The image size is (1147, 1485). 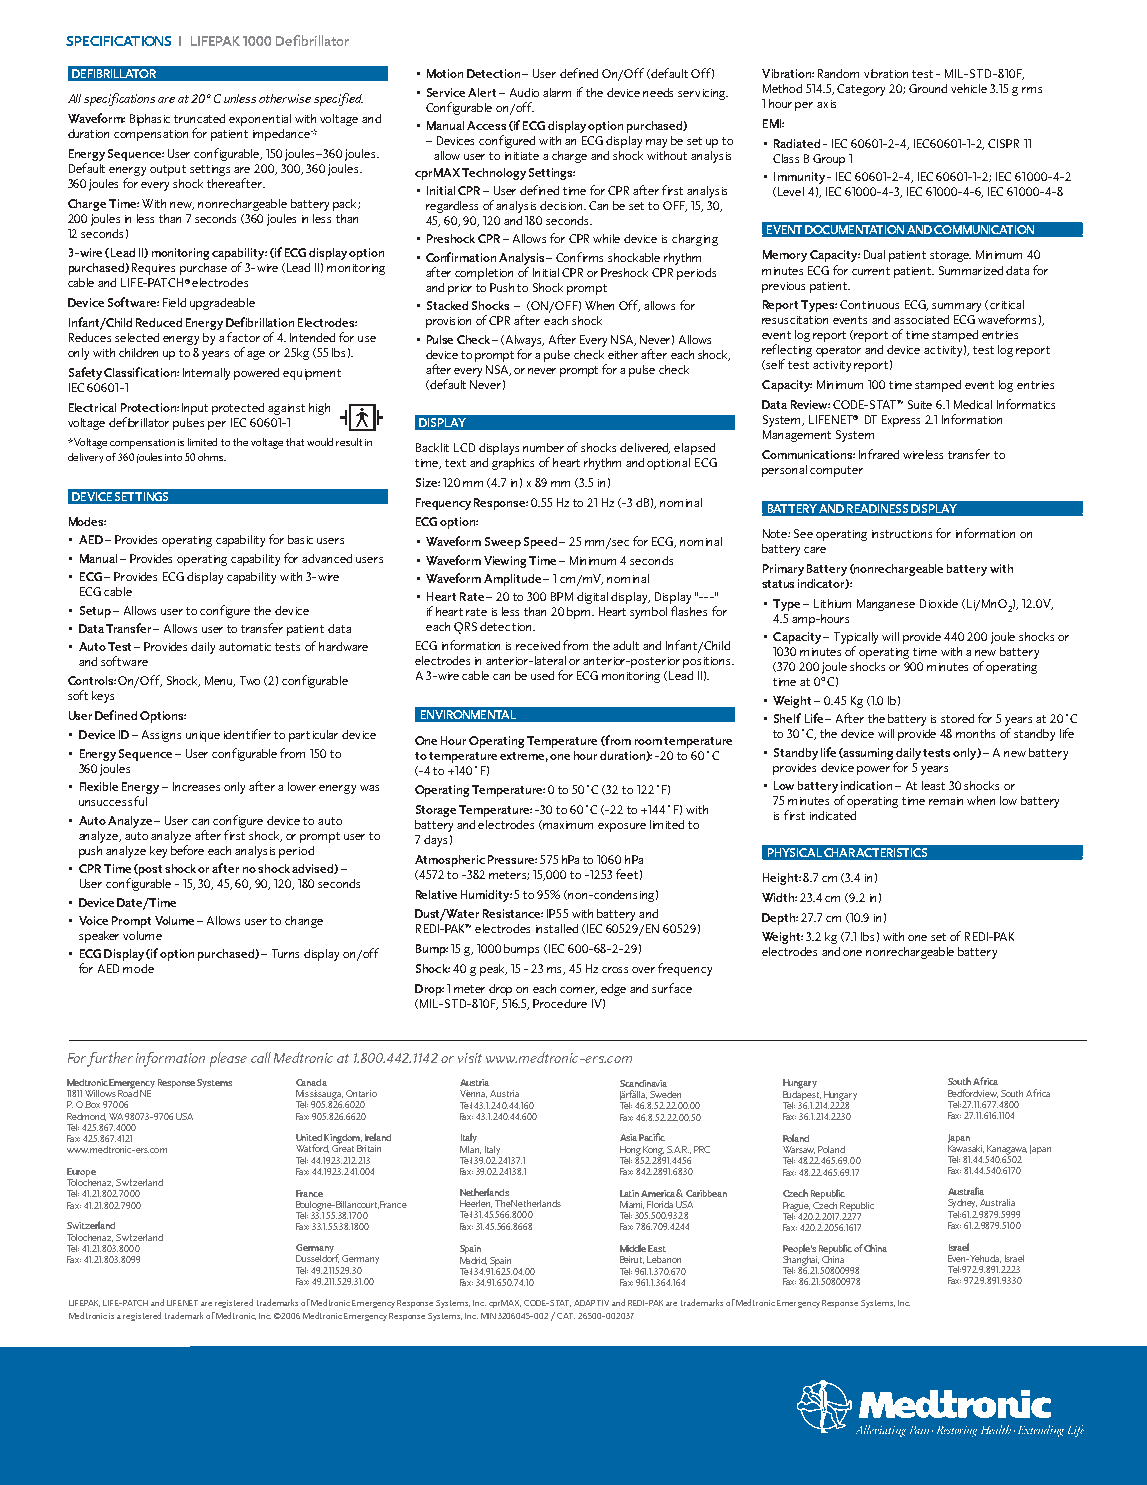 What do you see at coordinates (957, 718) in the screenshot?
I see `stored` at bounding box center [957, 718].
